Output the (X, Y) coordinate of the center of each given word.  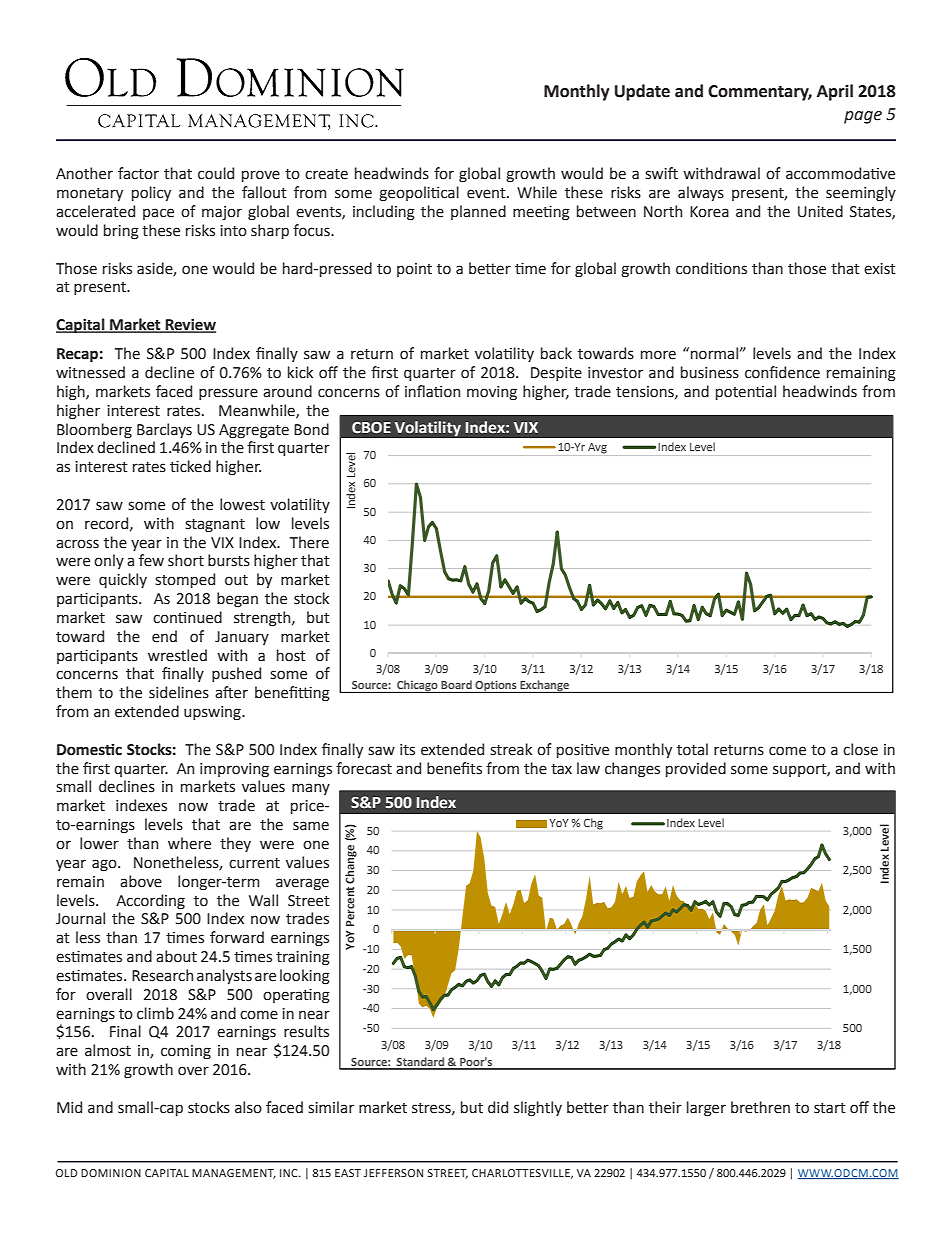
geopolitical (419, 194)
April (835, 92)
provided (696, 769)
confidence (782, 372)
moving (492, 393)
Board (456, 685)
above (141, 881)
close (860, 749)
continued (187, 617)
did (498, 1107)
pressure (228, 394)
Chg (593, 824)
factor (138, 173)
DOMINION (111, 1173)
